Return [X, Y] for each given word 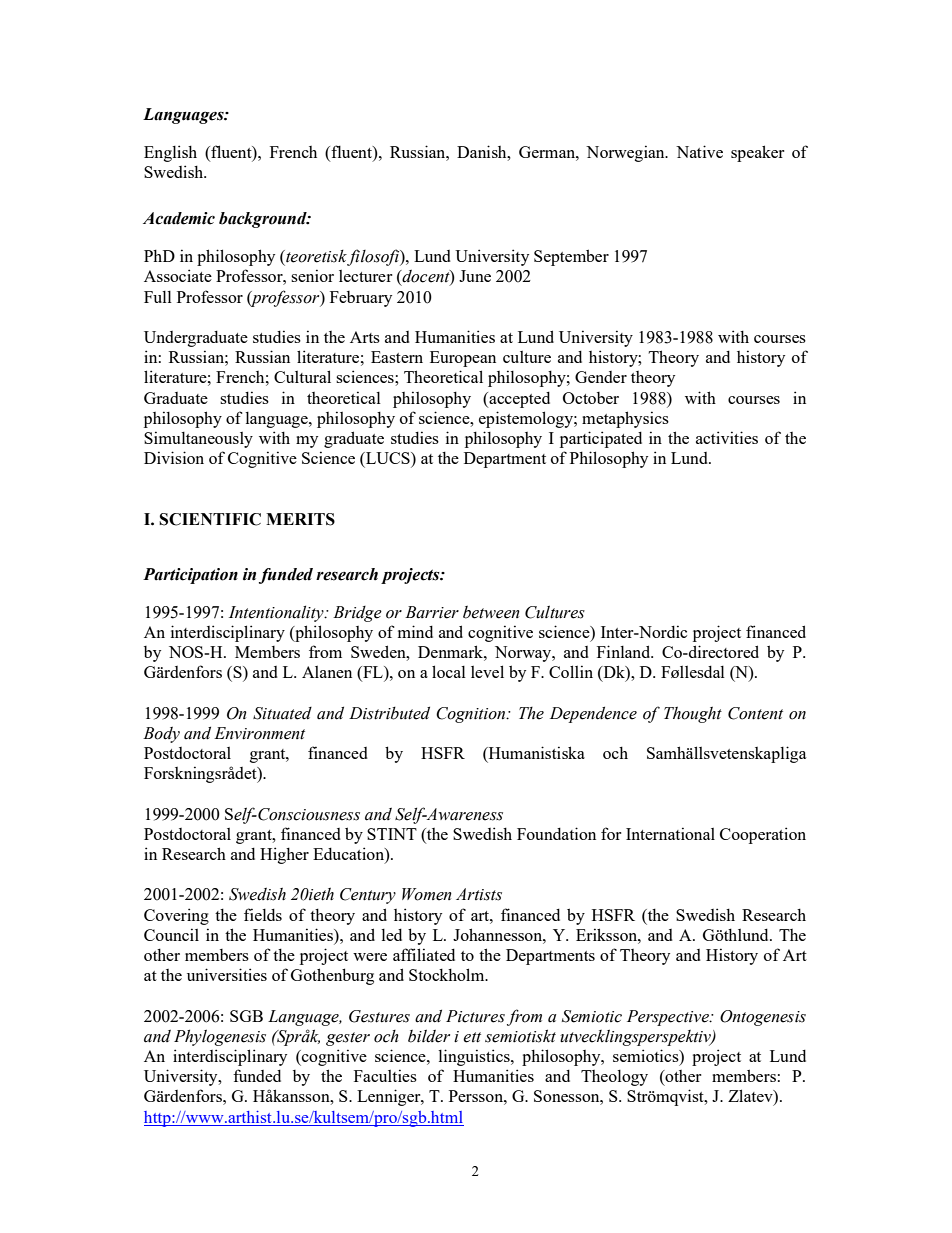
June [475, 276]
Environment [259, 733]
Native [699, 151]
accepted [518, 400]
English [170, 153]
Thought [693, 714]
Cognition [472, 715]
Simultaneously [198, 439]
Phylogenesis [220, 1037]
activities [727, 437]
